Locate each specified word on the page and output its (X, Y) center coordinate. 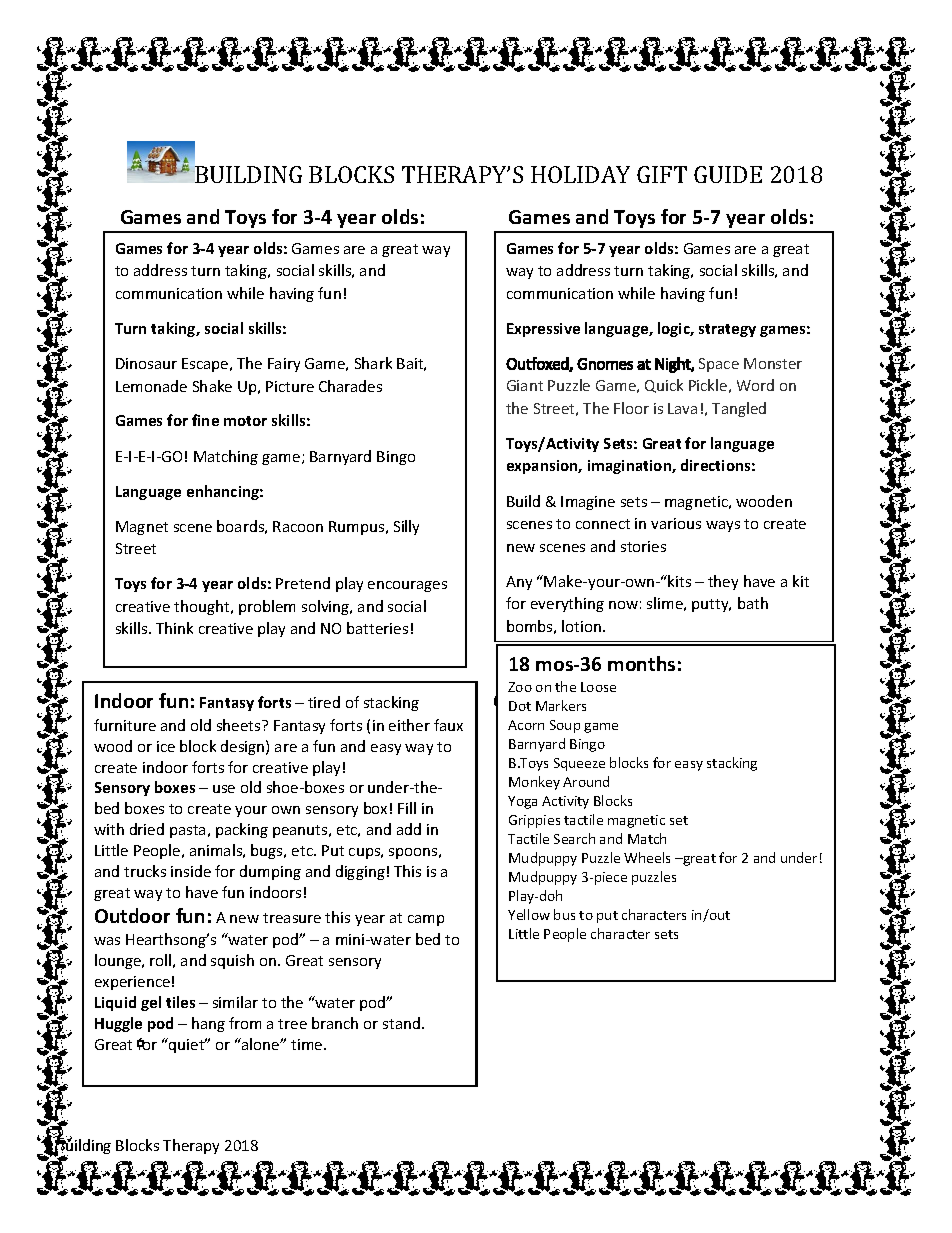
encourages (407, 586)
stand (401, 1023)
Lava (682, 408)
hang (208, 1024)
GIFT (662, 174)
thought (203, 607)
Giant (525, 385)
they (723, 582)
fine (205, 420)
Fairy (284, 365)
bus (564, 914)
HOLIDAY (580, 174)
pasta (187, 831)
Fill (407, 808)
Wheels (647, 857)
